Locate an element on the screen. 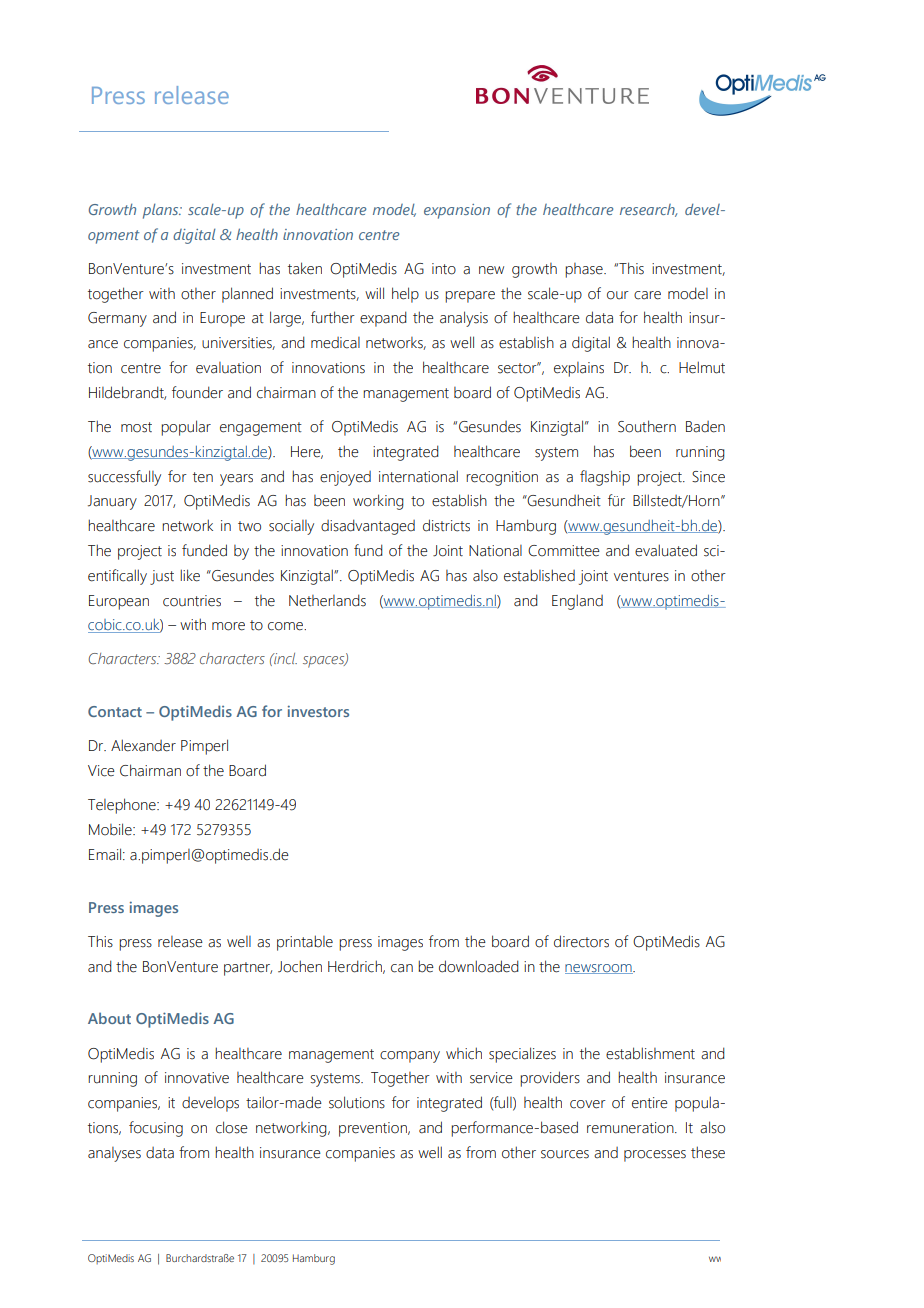 The image size is (924, 1308). investors is located at coordinates (318, 711).
